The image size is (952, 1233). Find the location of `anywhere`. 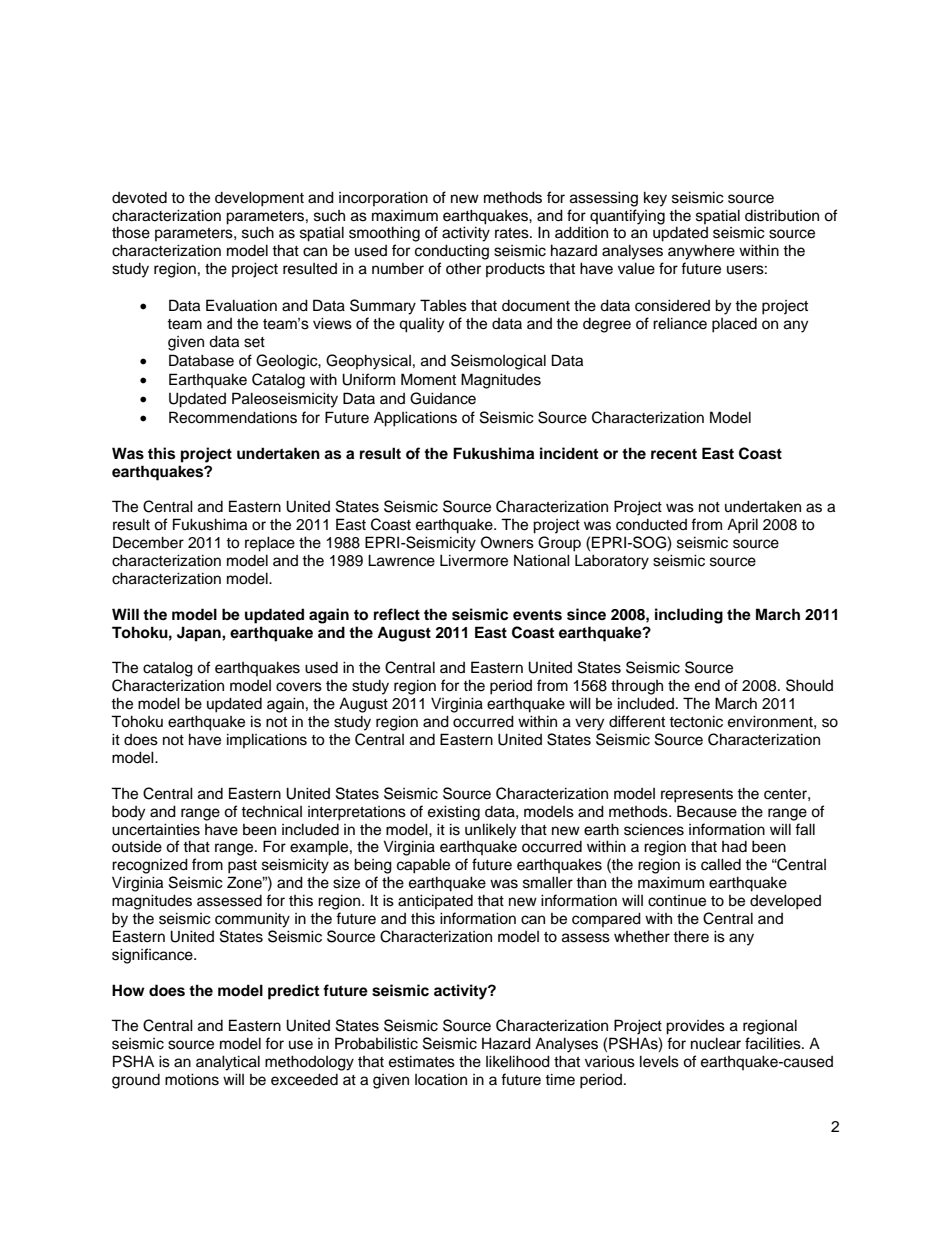

anywhere is located at coordinates (701, 252).
